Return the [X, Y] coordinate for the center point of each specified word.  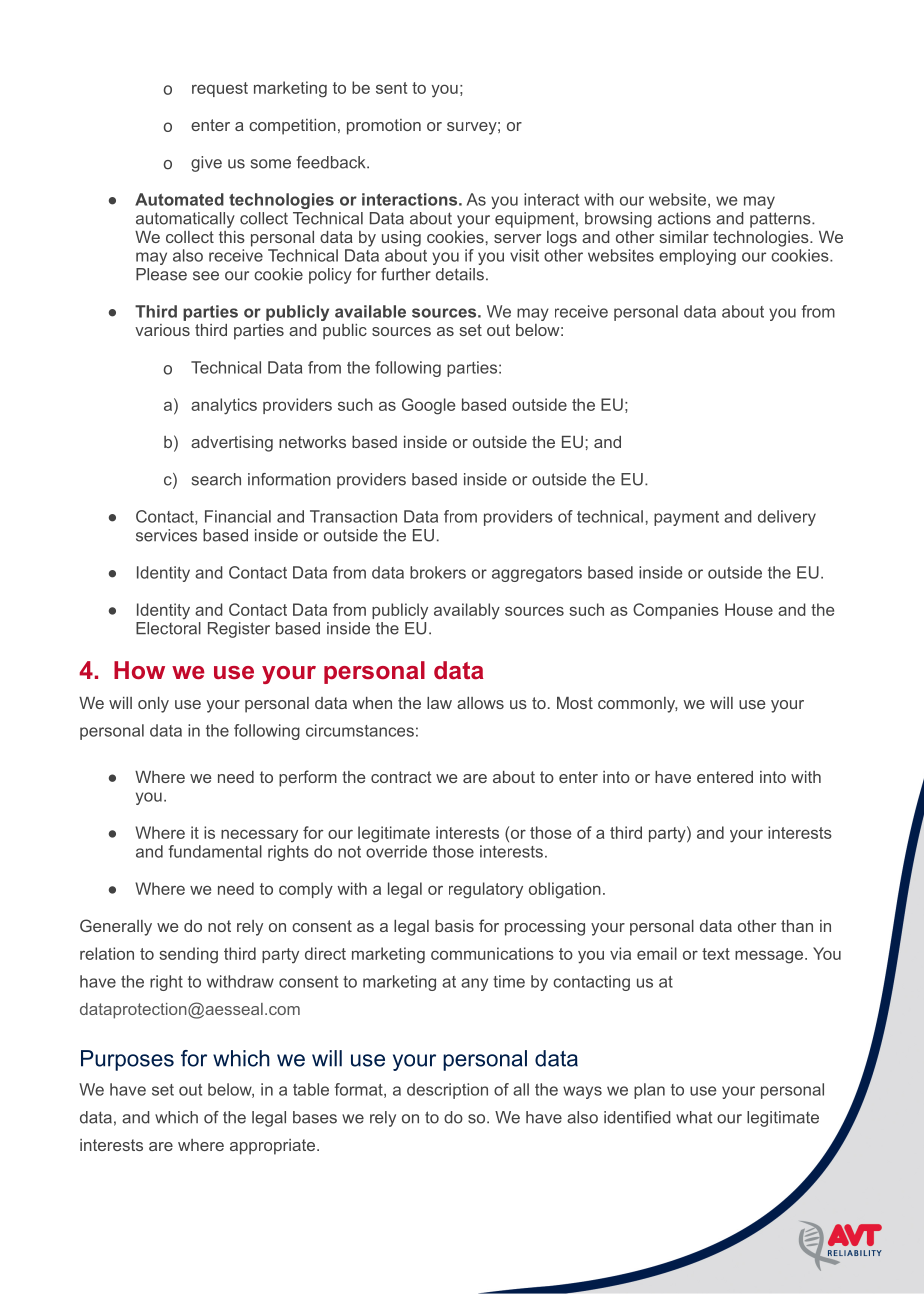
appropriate [272, 1147]
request [220, 89]
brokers [438, 572]
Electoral [168, 628]
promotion [384, 127]
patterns [781, 220]
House [749, 609]
